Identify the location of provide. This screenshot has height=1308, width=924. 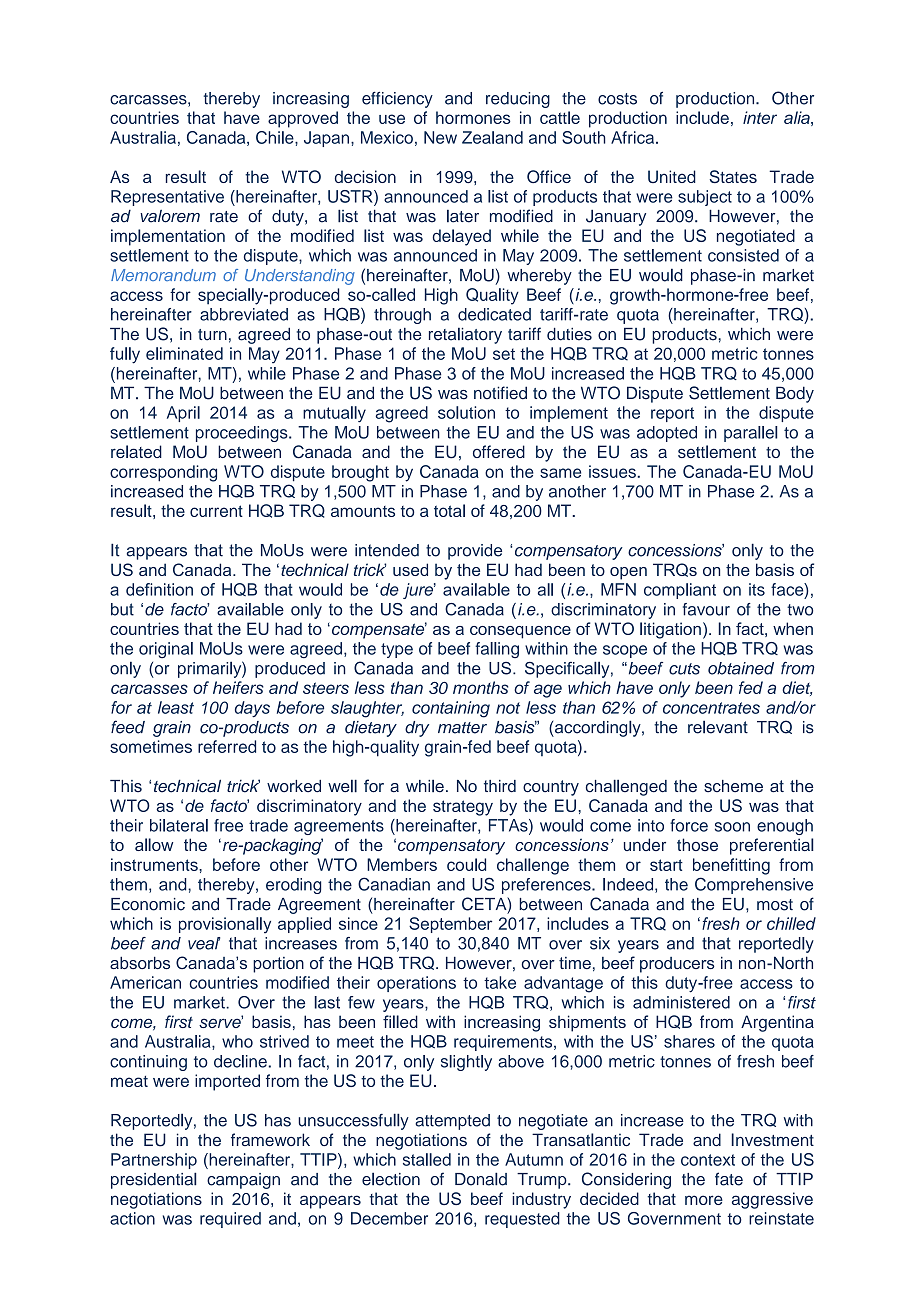
(475, 552).
